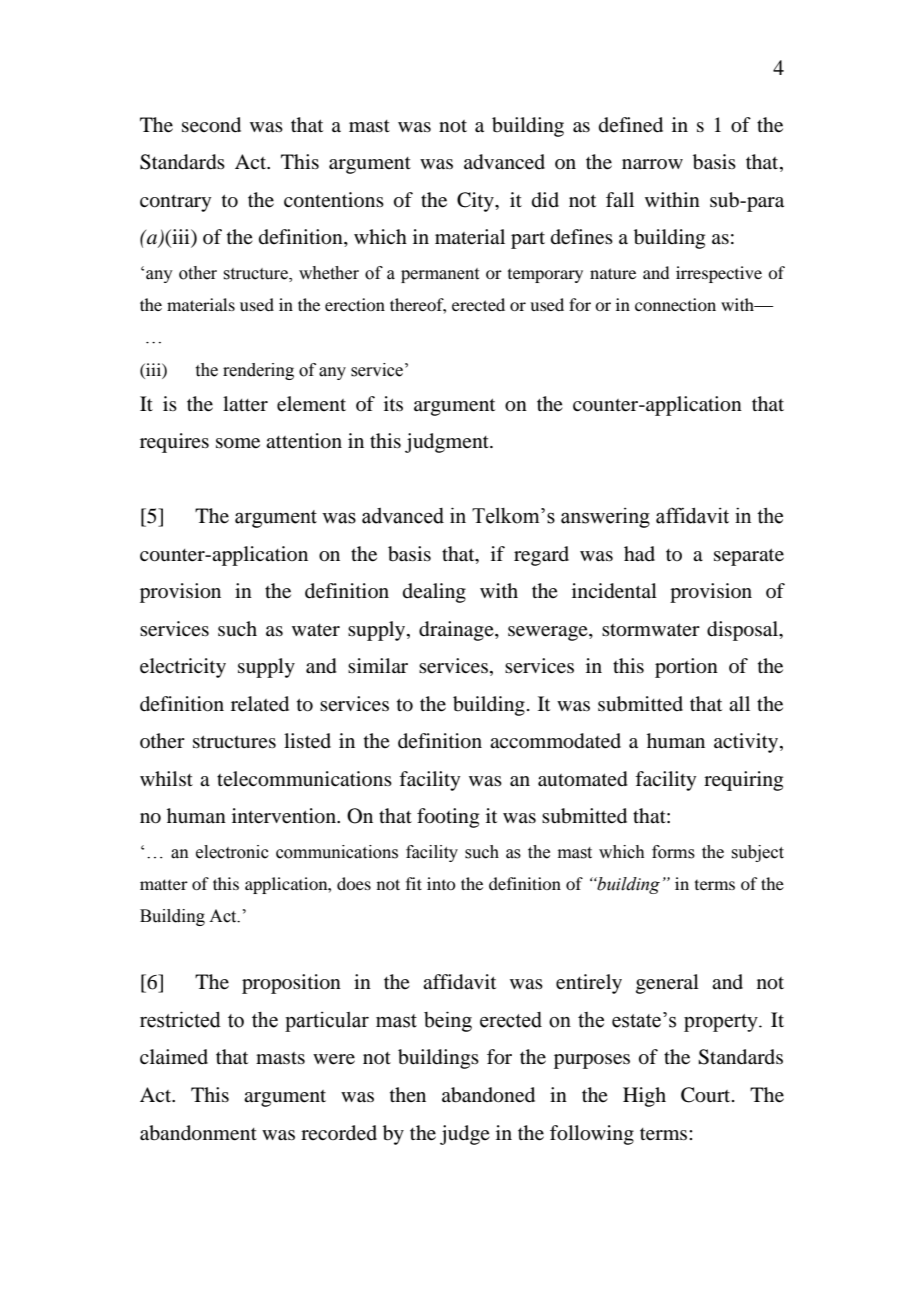 This screenshot has width=924, height=1308. What do you see at coordinates (545, 199) in the screenshot?
I see `did` at bounding box center [545, 199].
